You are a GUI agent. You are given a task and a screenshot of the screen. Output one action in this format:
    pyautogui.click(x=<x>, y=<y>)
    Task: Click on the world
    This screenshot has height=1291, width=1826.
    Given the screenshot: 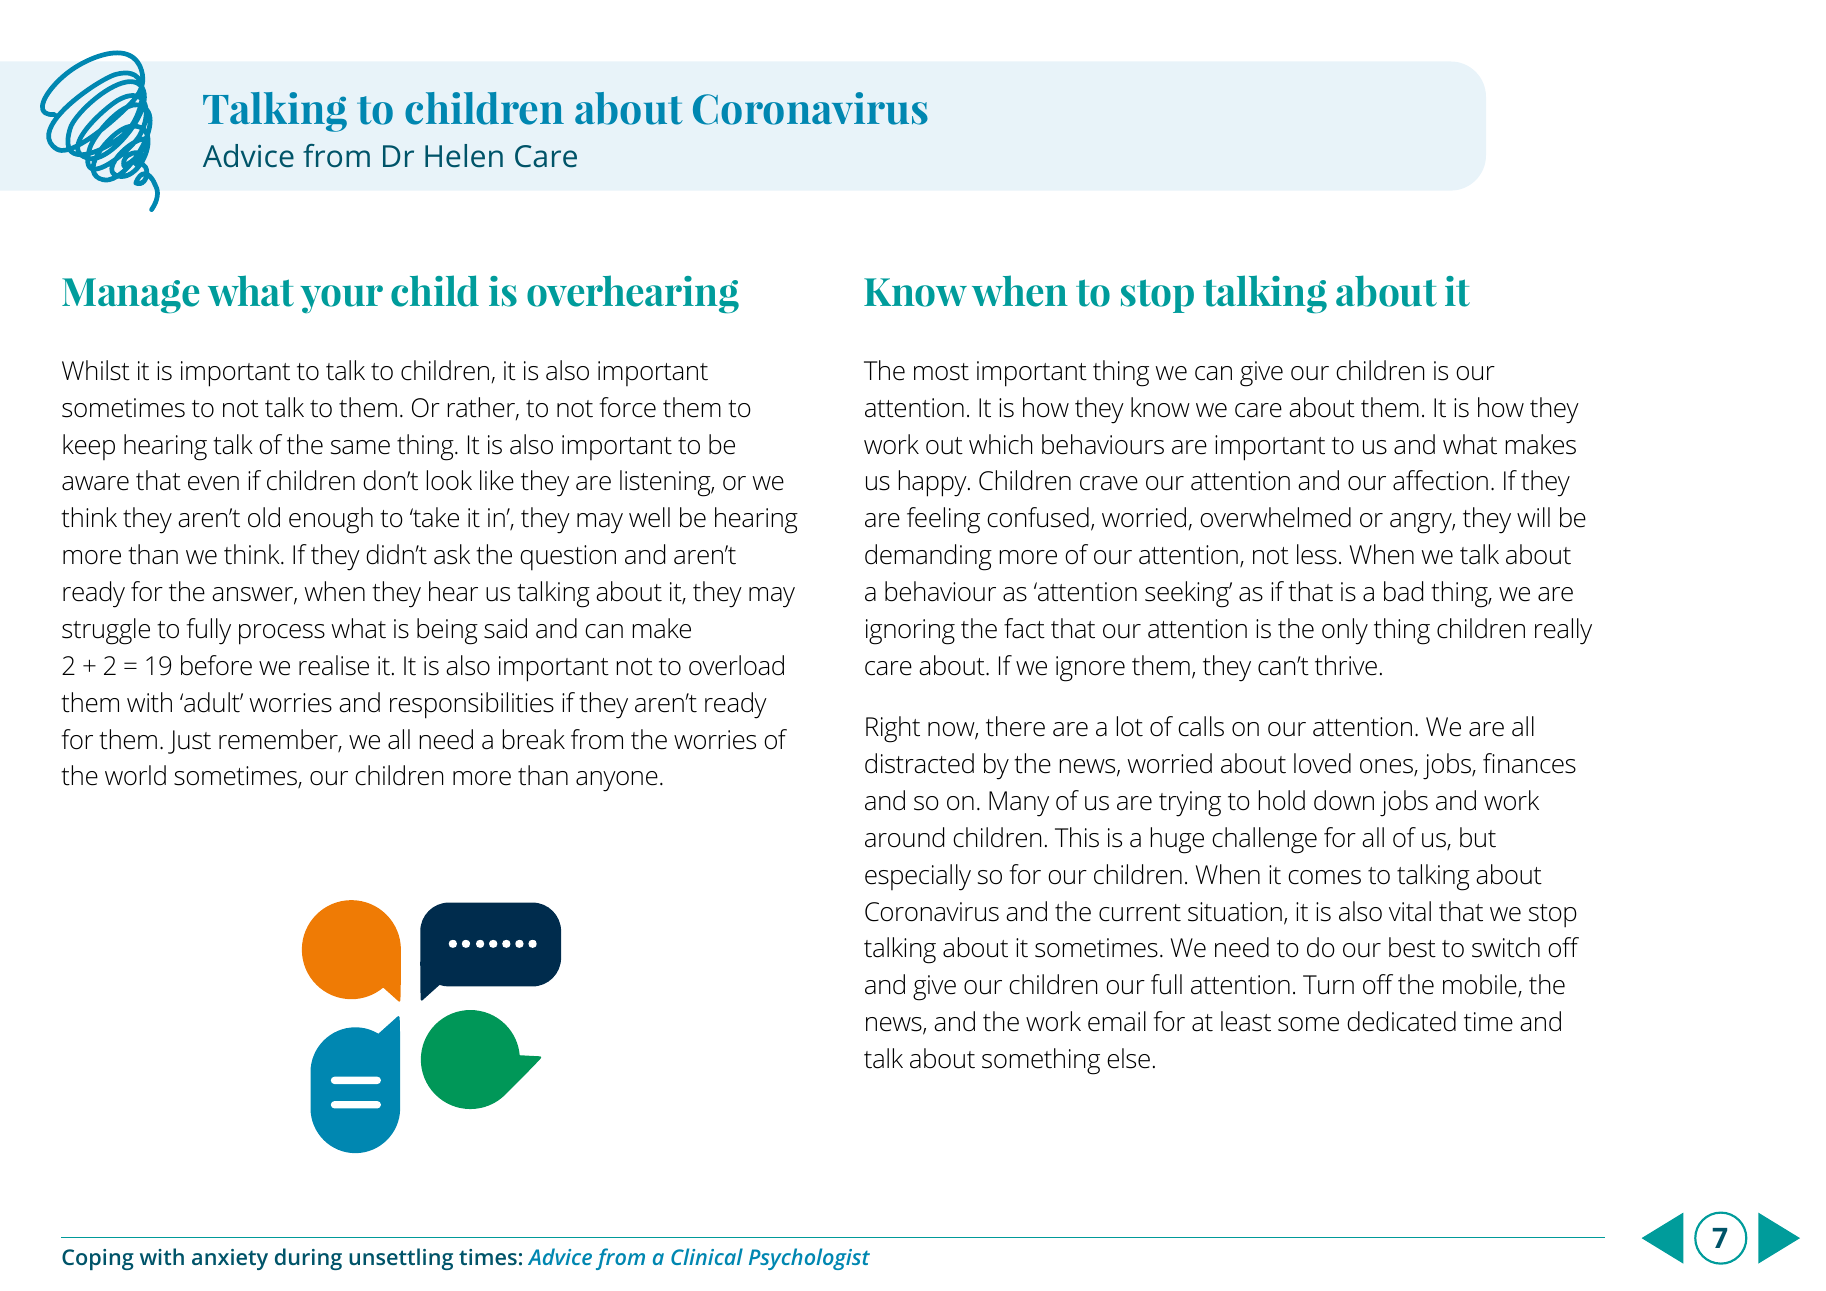 What is the action you would take?
    pyautogui.click(x=135, y=775)
